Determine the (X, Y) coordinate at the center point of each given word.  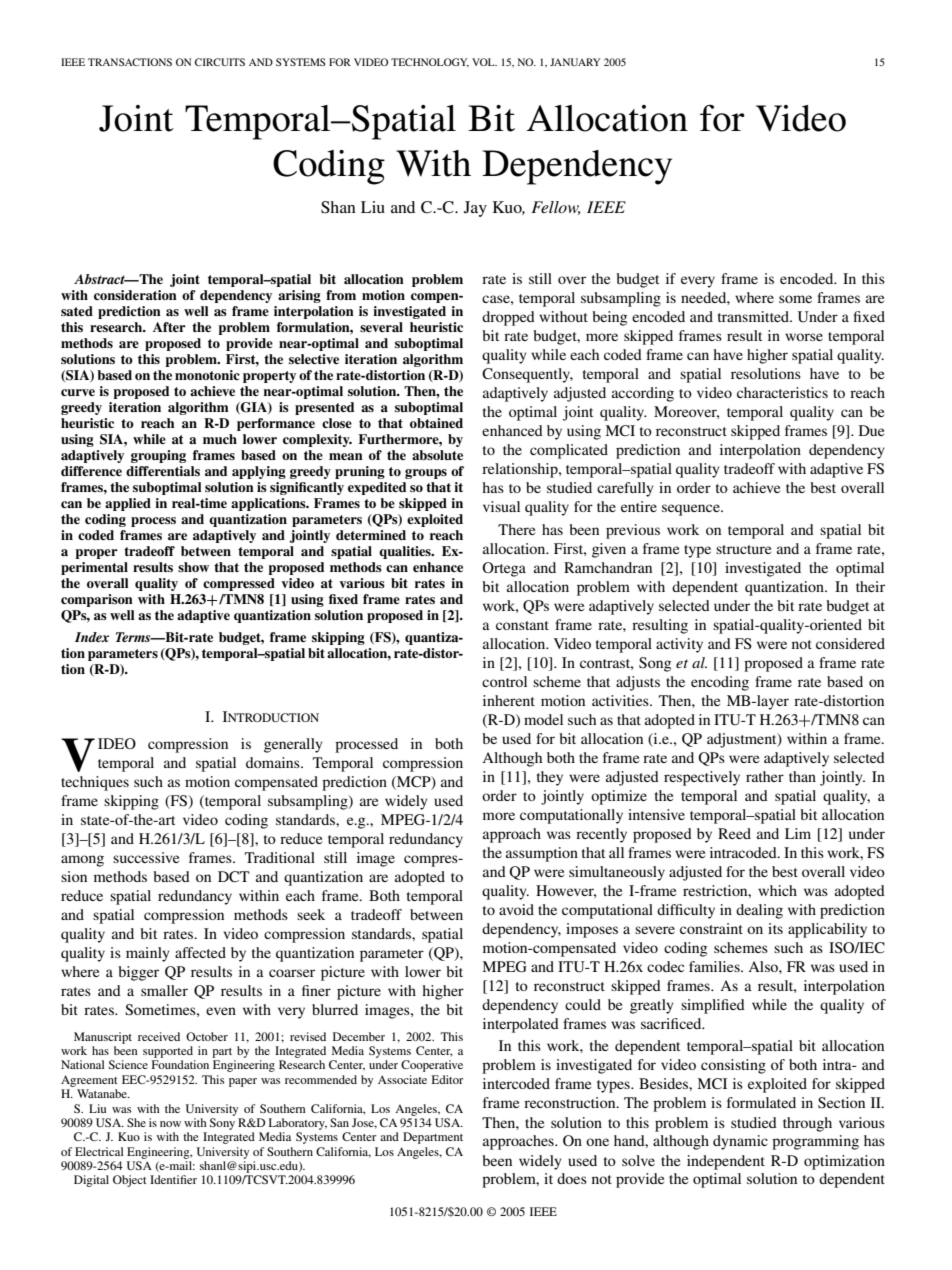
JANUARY (575, 62)
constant (522, 625)
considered (850, 643)
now (170, 1124)
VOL (484, 62)
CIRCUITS (220, 62)
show (193, 567)
